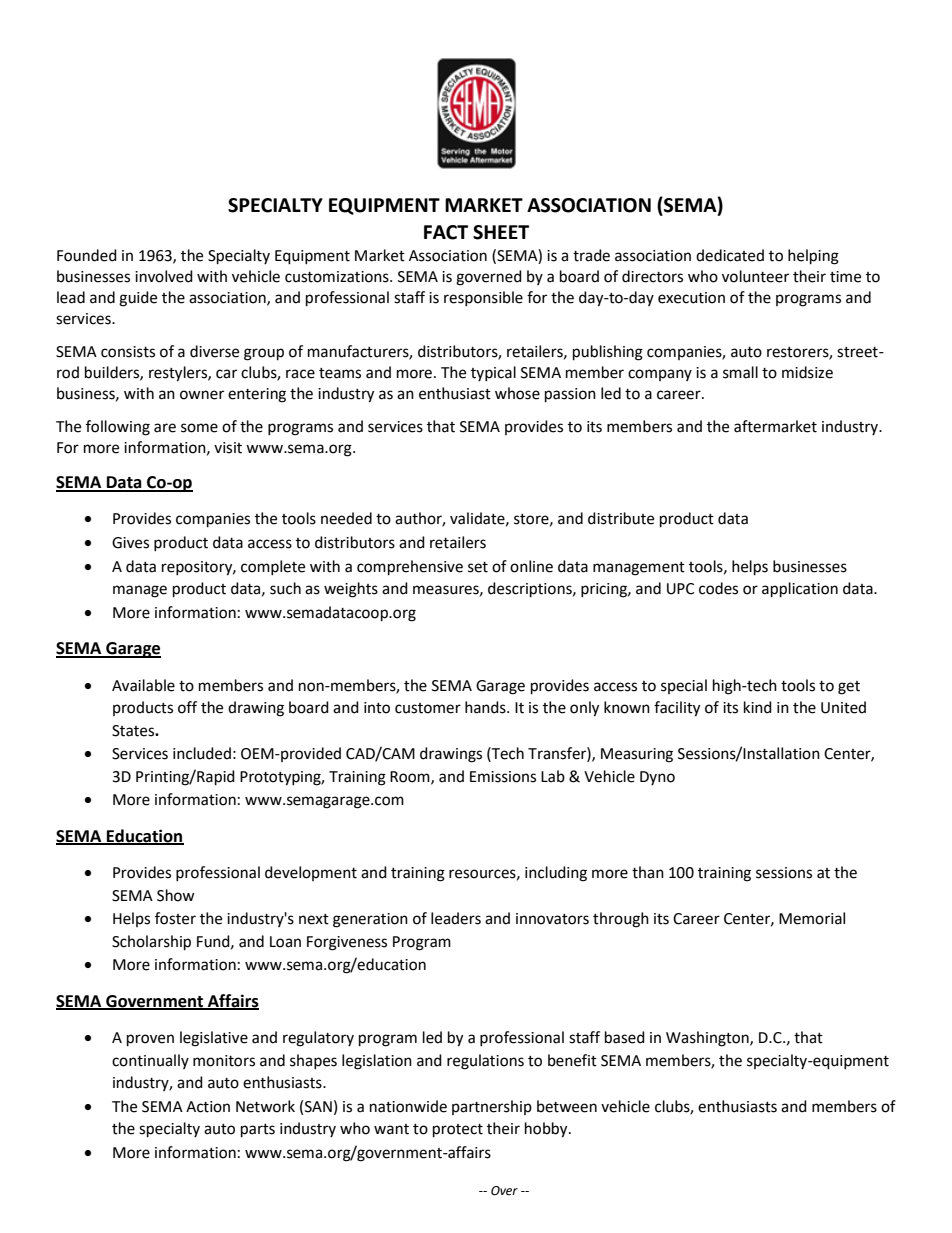  What do you see at coordinates (492, 1107) in the screenshot?
I see `partnership` at bounding box center [492, 1107].
